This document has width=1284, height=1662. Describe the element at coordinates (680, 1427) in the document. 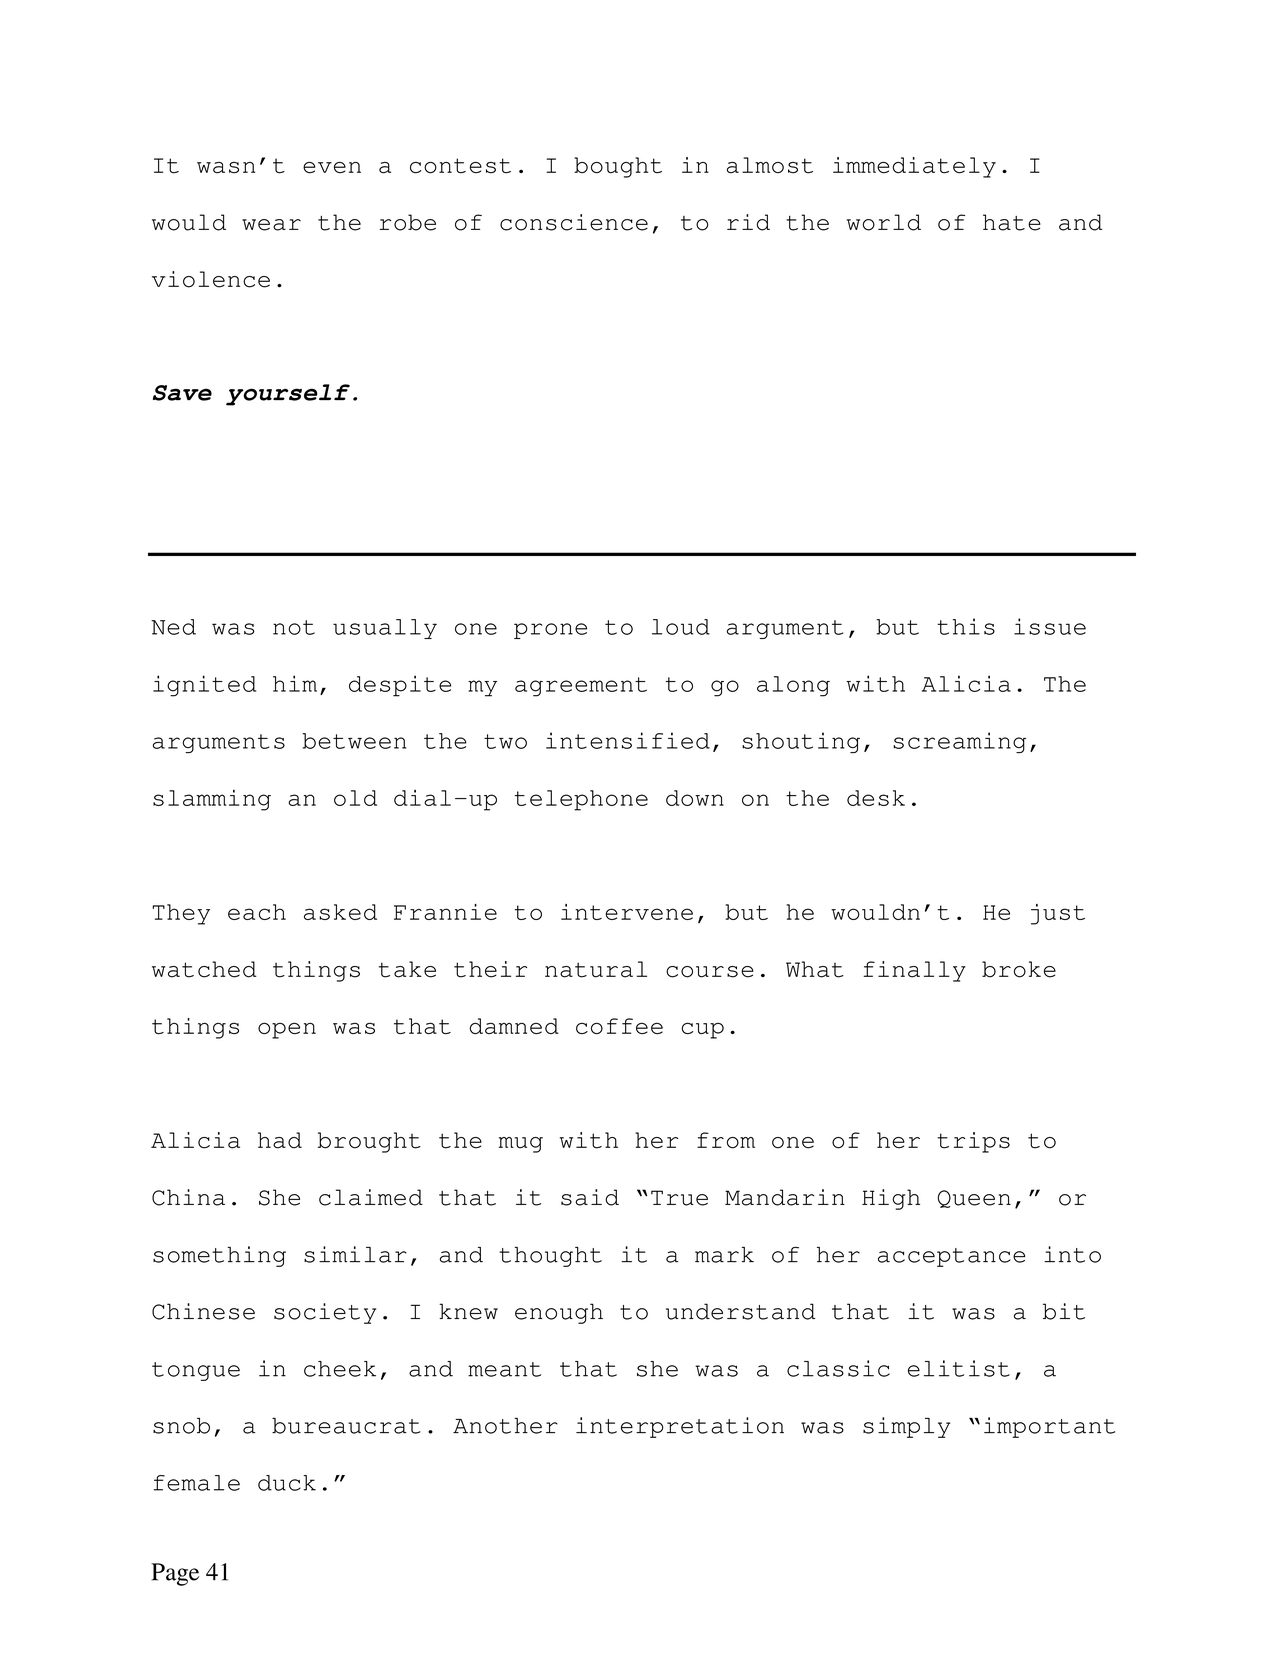

I see `interpretation` at that location.
